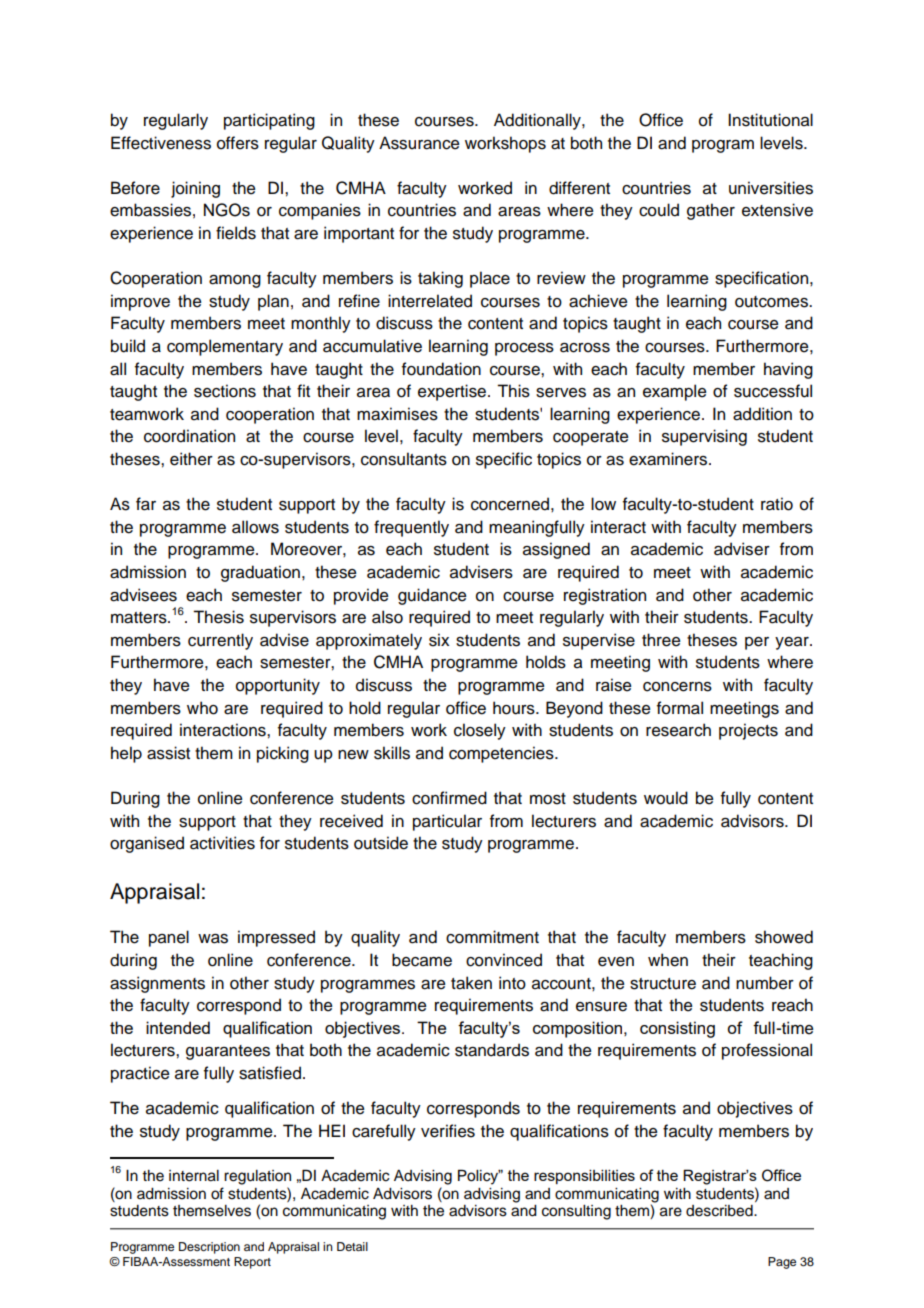 The image size is (924, 1308). Describe the element at coordinates (209, 1248) in the image. I see `Description` at that location.
